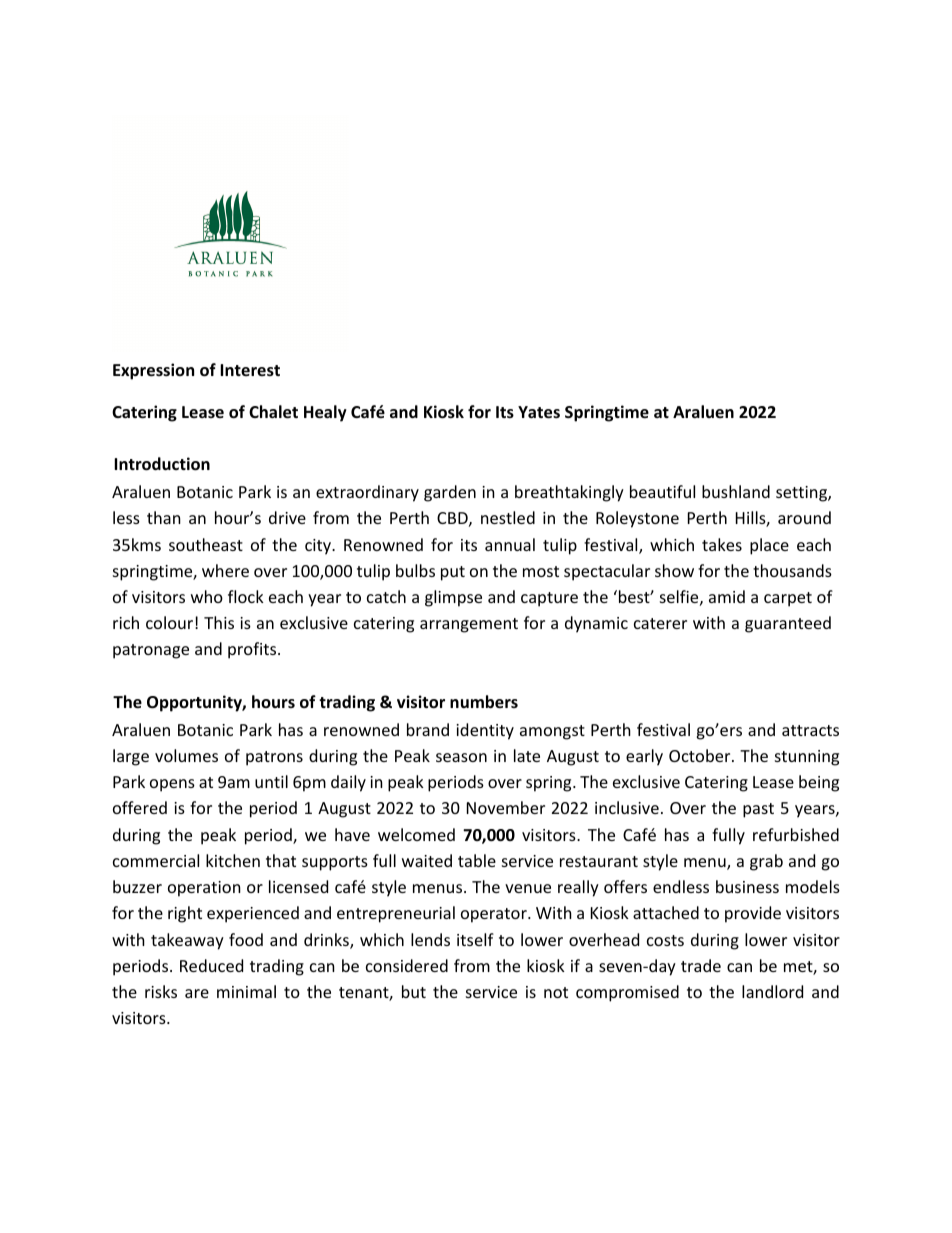 This screenshot has width=952, height=1233. I want to click on bushland, so click(736, 491).
